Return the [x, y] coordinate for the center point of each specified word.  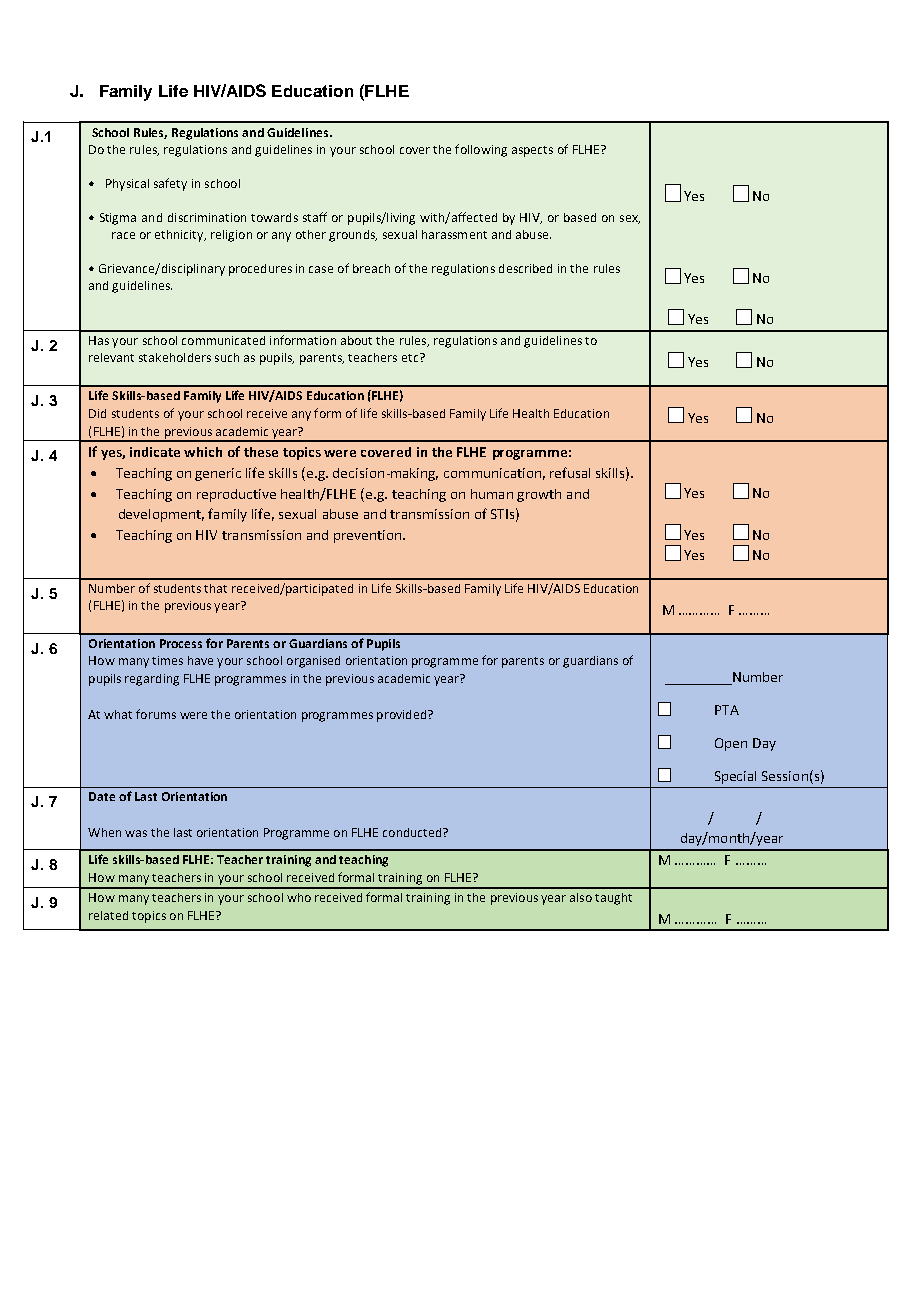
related [108, 915]
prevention [367, 536]
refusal [570, 472]
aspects [532, 151]
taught [613, 899]
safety [170, 184]
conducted [413, 832]
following [481, 150]
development [161, 515]
